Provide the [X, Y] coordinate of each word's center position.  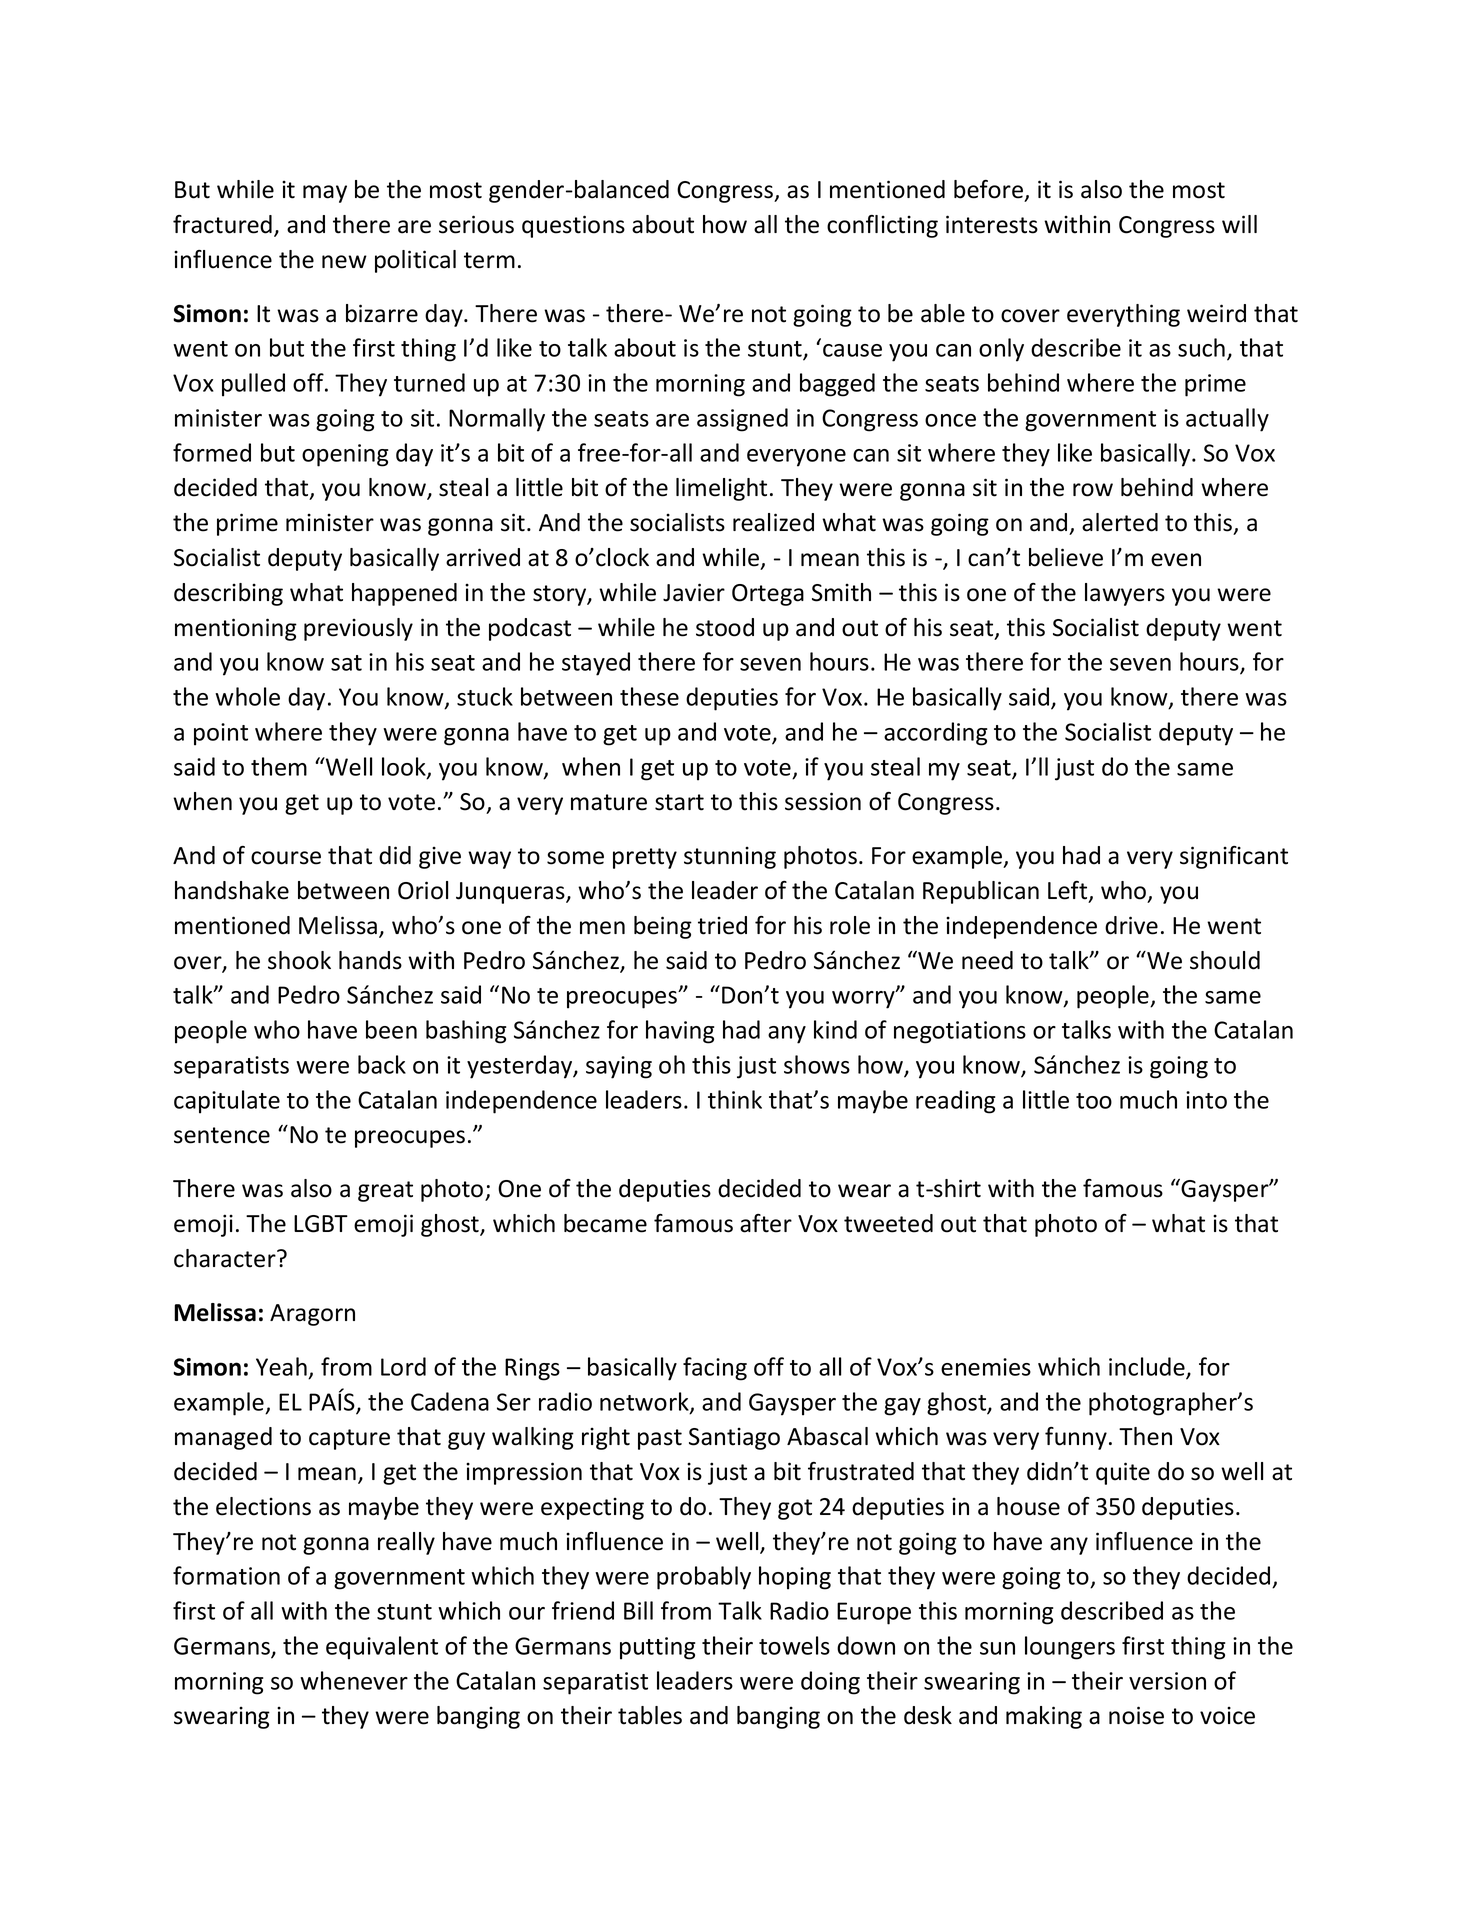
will [1239, 224]
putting [657, 1648]
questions [573, 226]
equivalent [382, 1648]
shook [299, 960]
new [344, 262]
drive [1131, 925]
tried [722, 925]
